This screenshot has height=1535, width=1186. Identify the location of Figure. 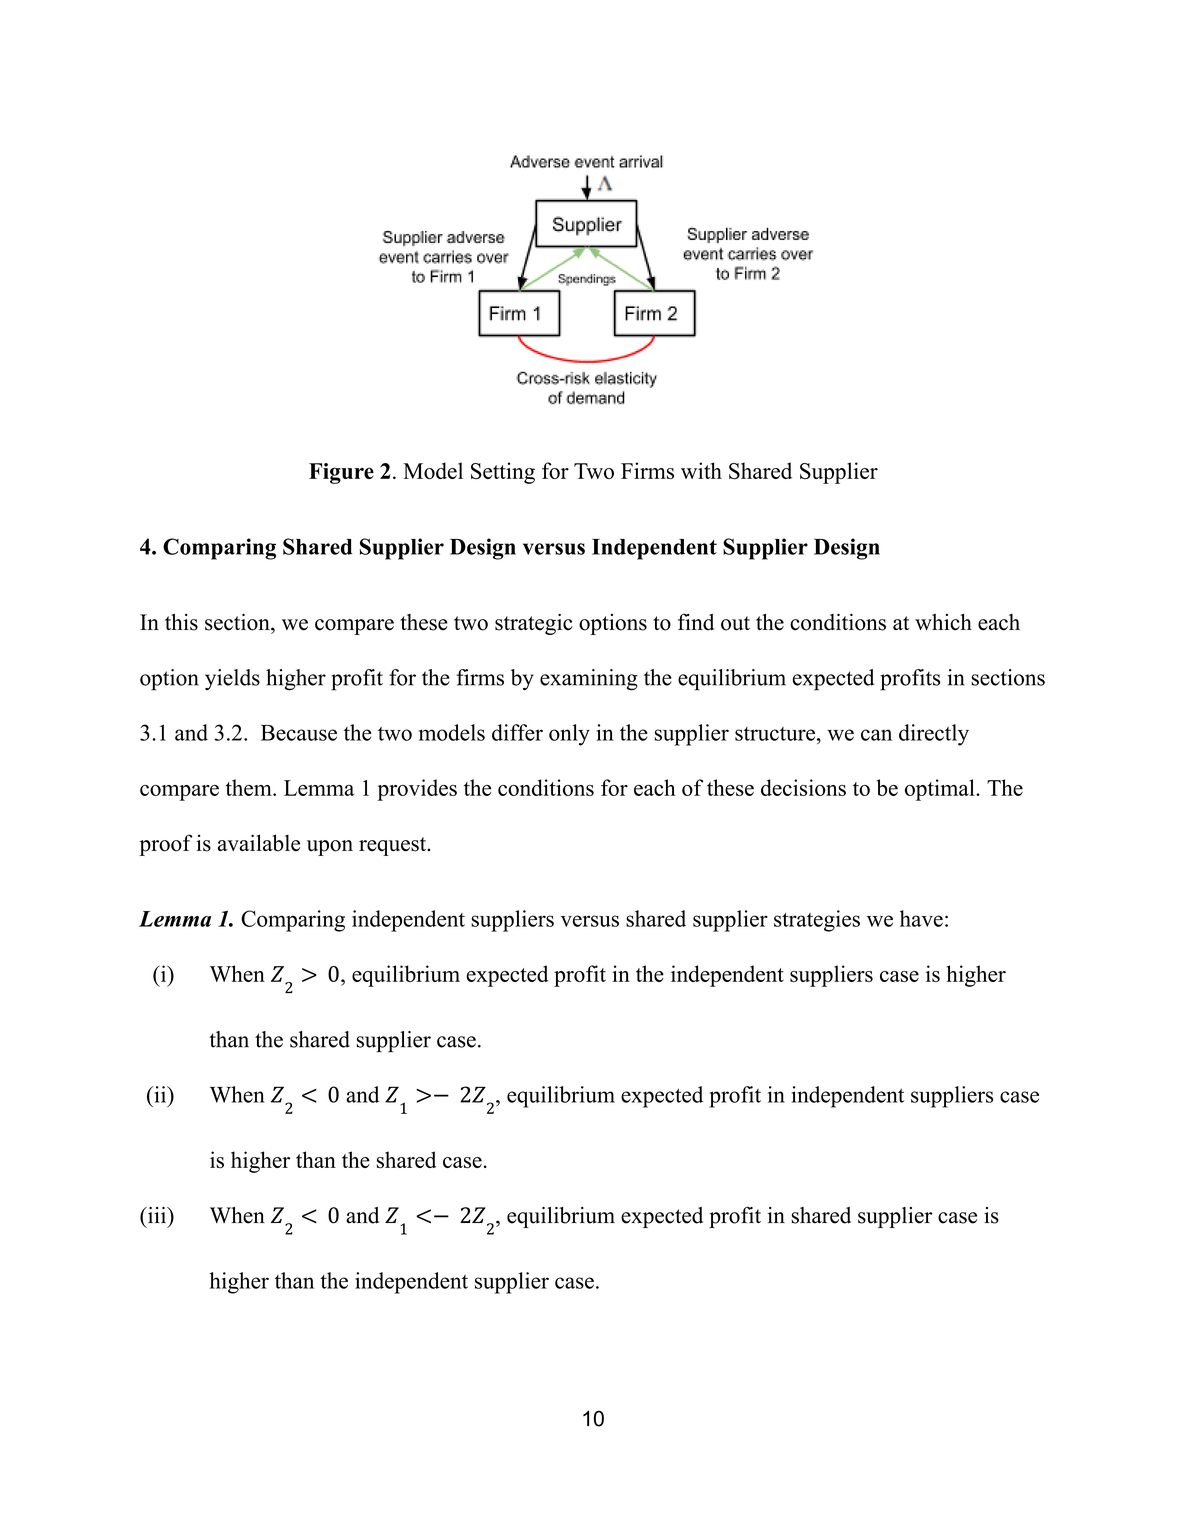
(341, 473).
